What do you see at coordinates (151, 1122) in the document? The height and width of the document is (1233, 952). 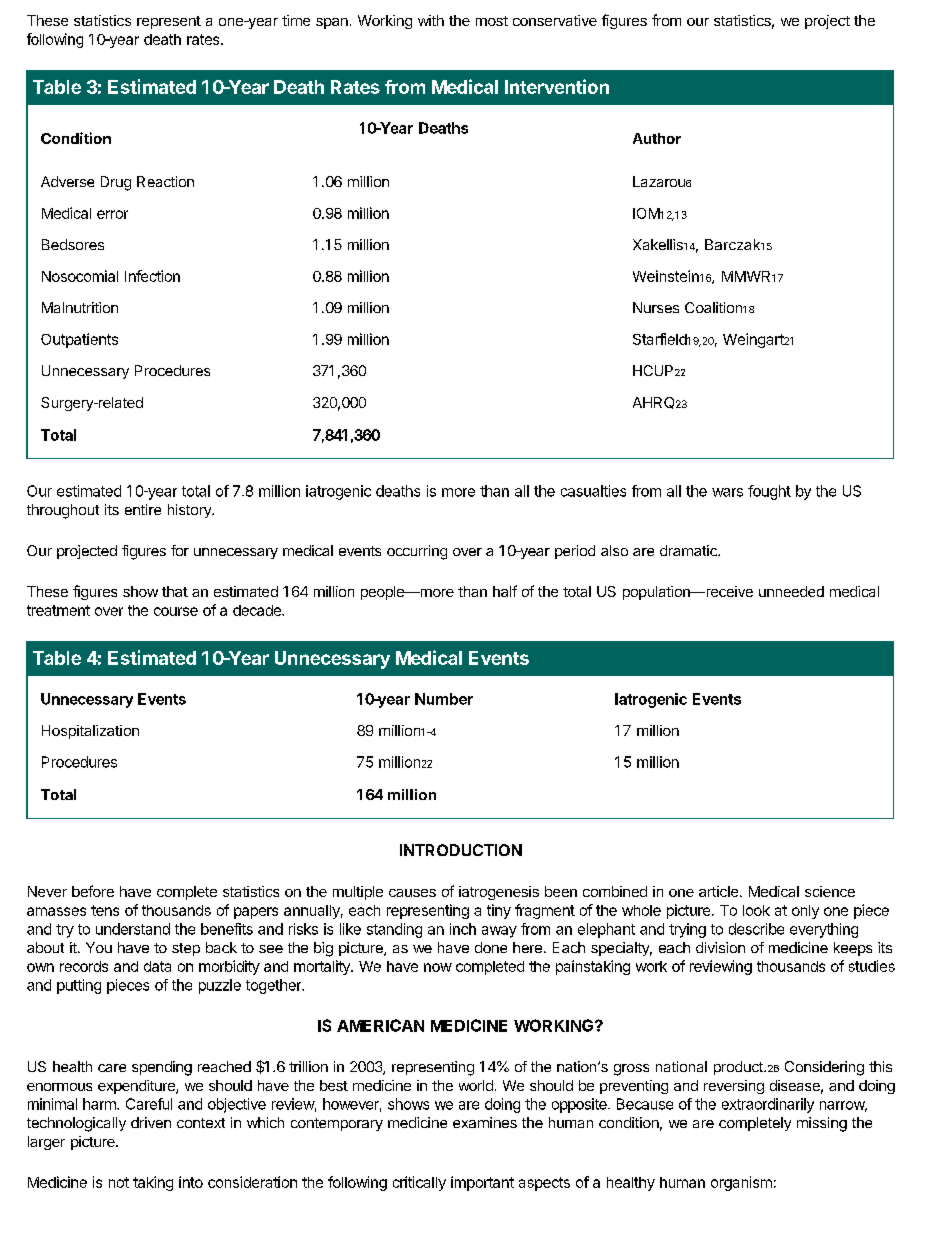 I see `driven` at bounding box center [151, 1122].
